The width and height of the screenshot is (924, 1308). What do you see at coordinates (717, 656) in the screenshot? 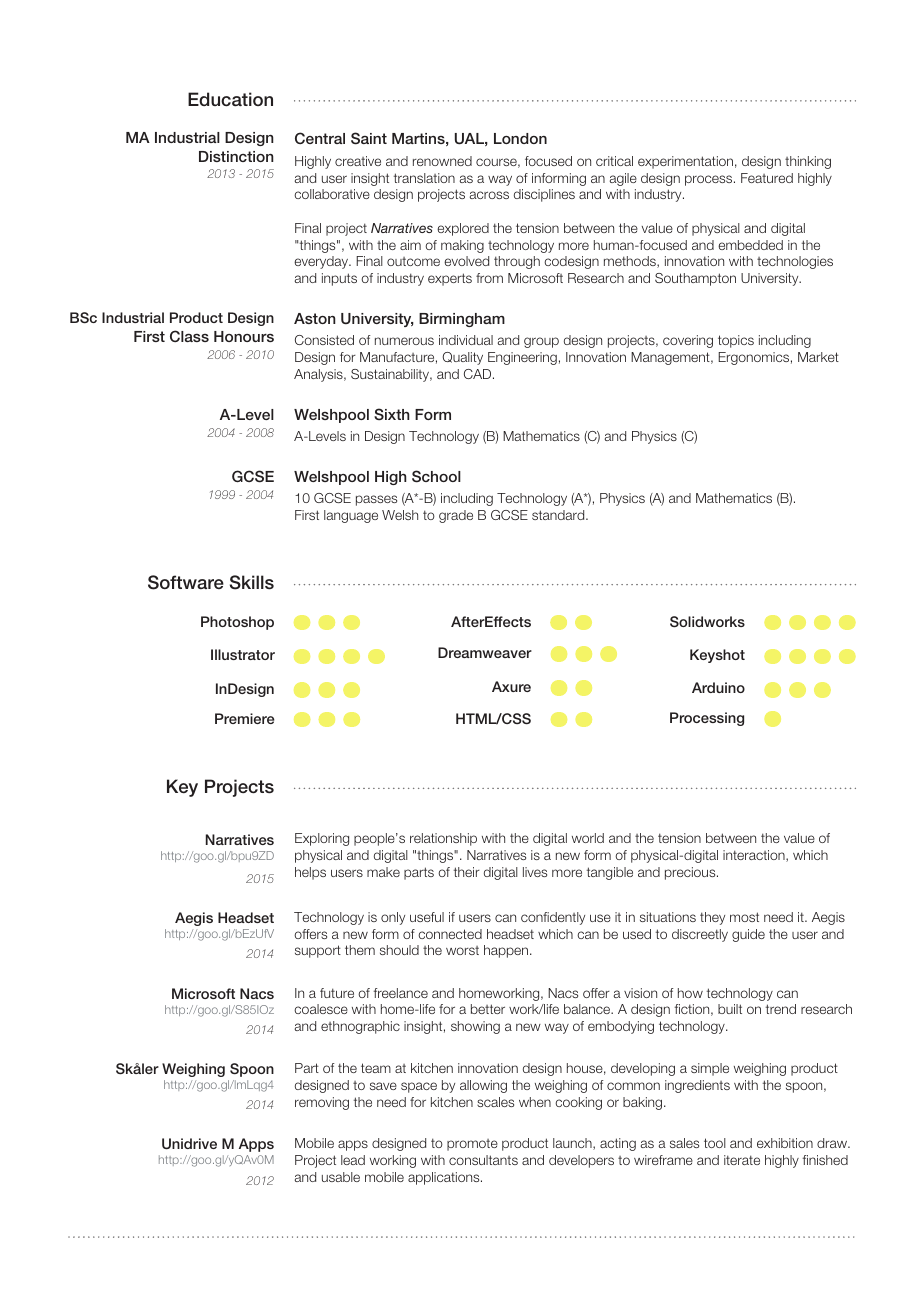
I see `Keyshot` at bounding box center [717, 656].
